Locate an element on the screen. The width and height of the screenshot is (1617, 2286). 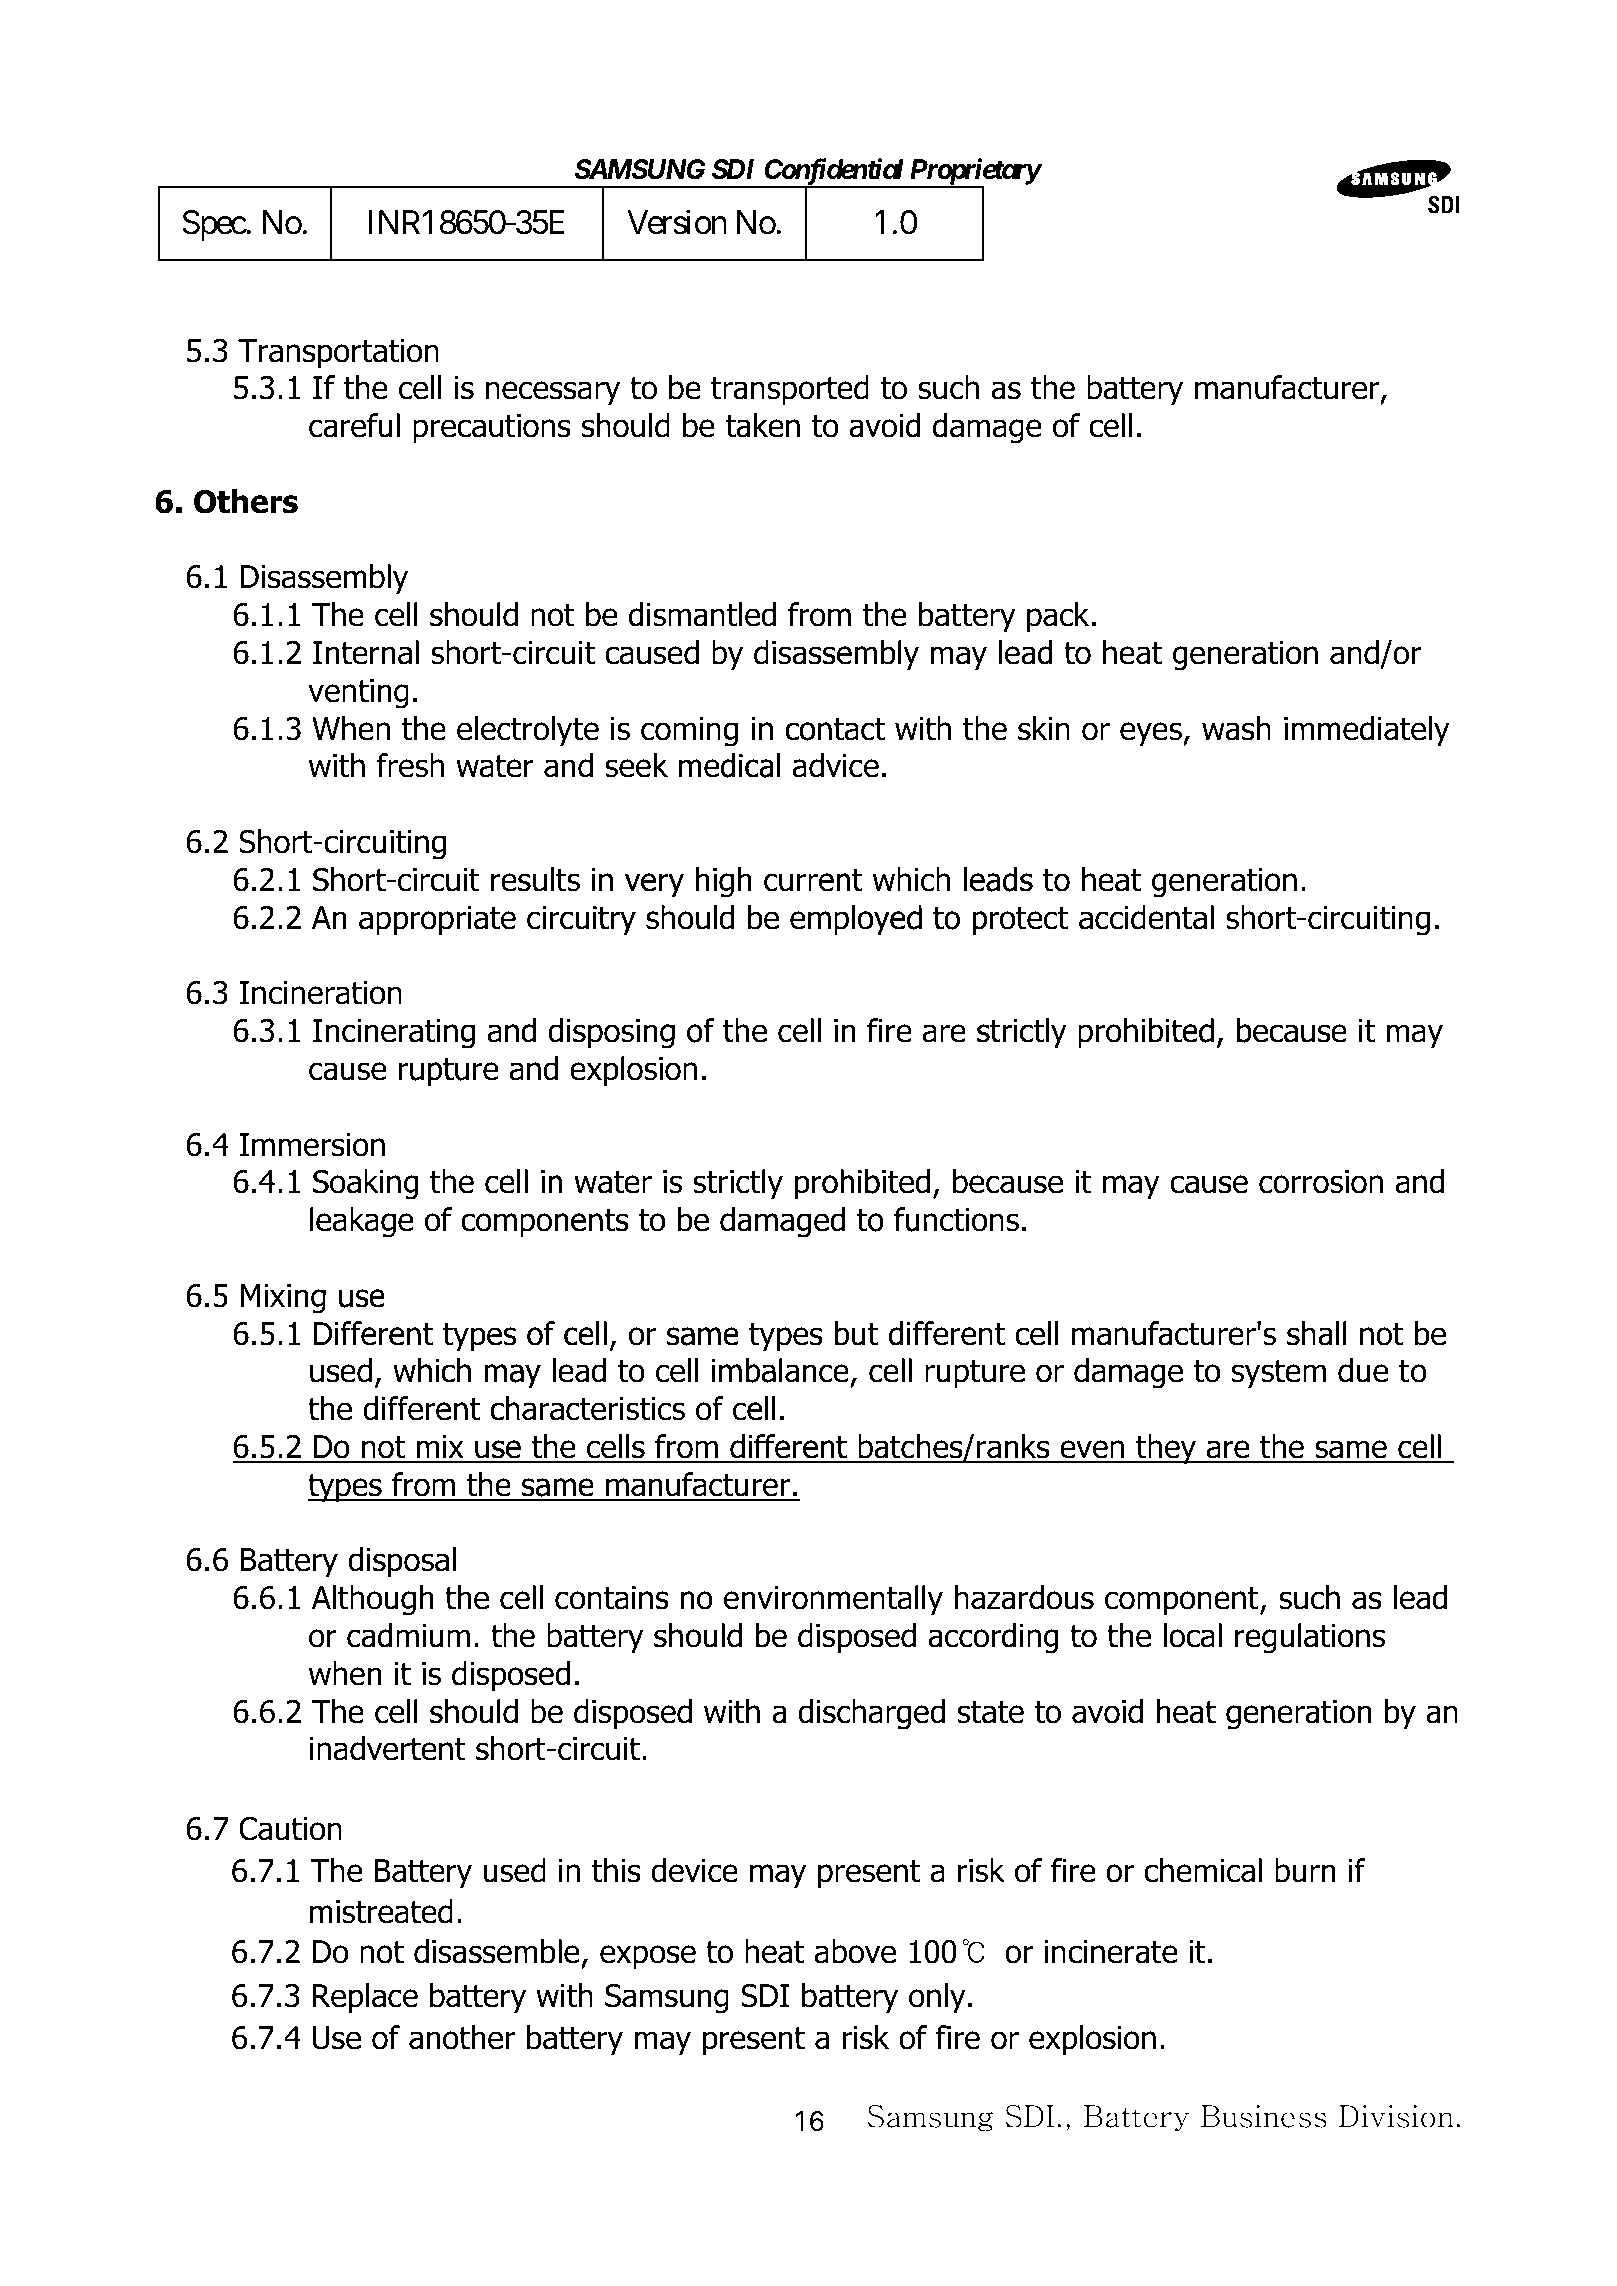
regulations is located at coordinates (1310, 1638).
